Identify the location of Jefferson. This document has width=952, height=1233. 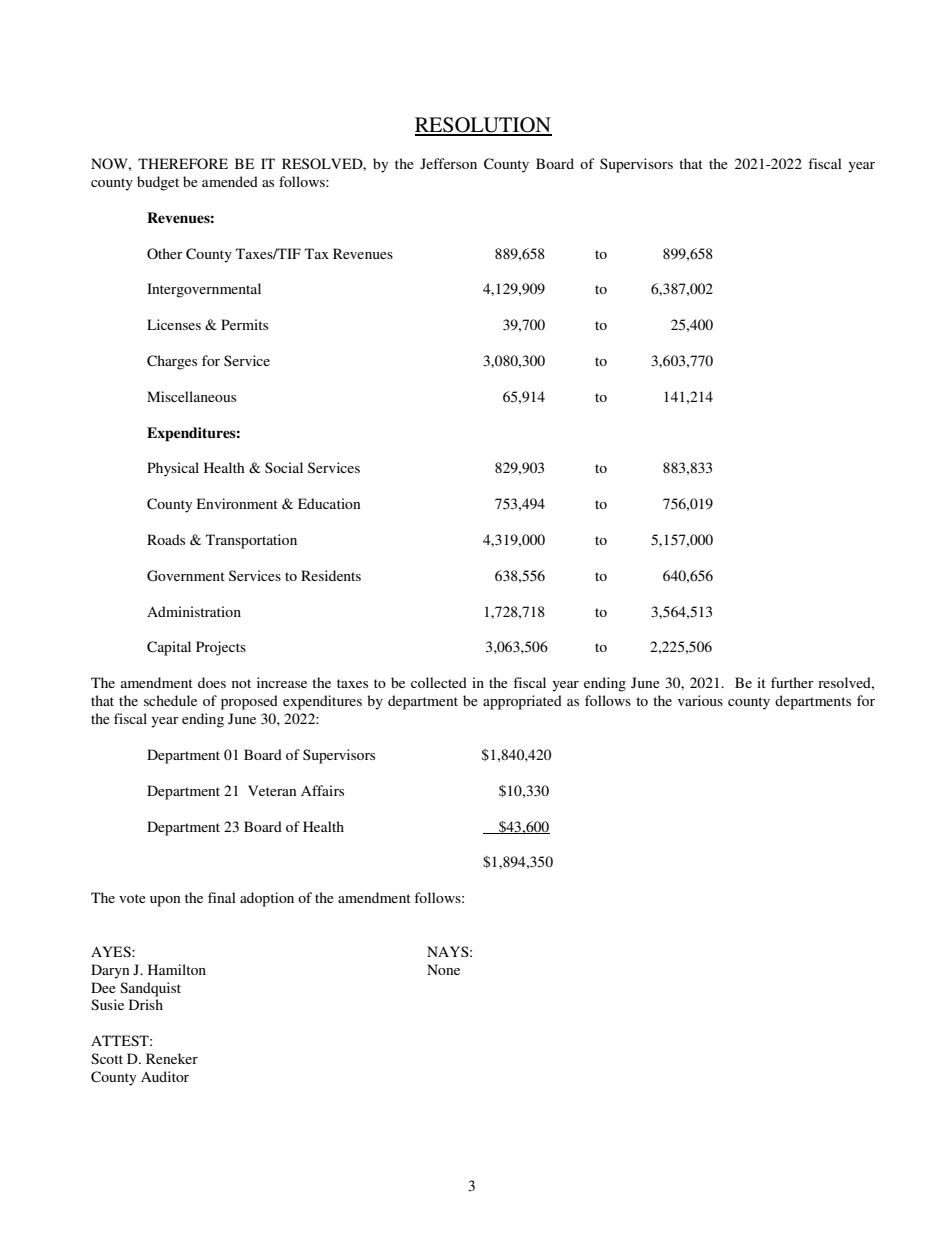
(448, 163).
